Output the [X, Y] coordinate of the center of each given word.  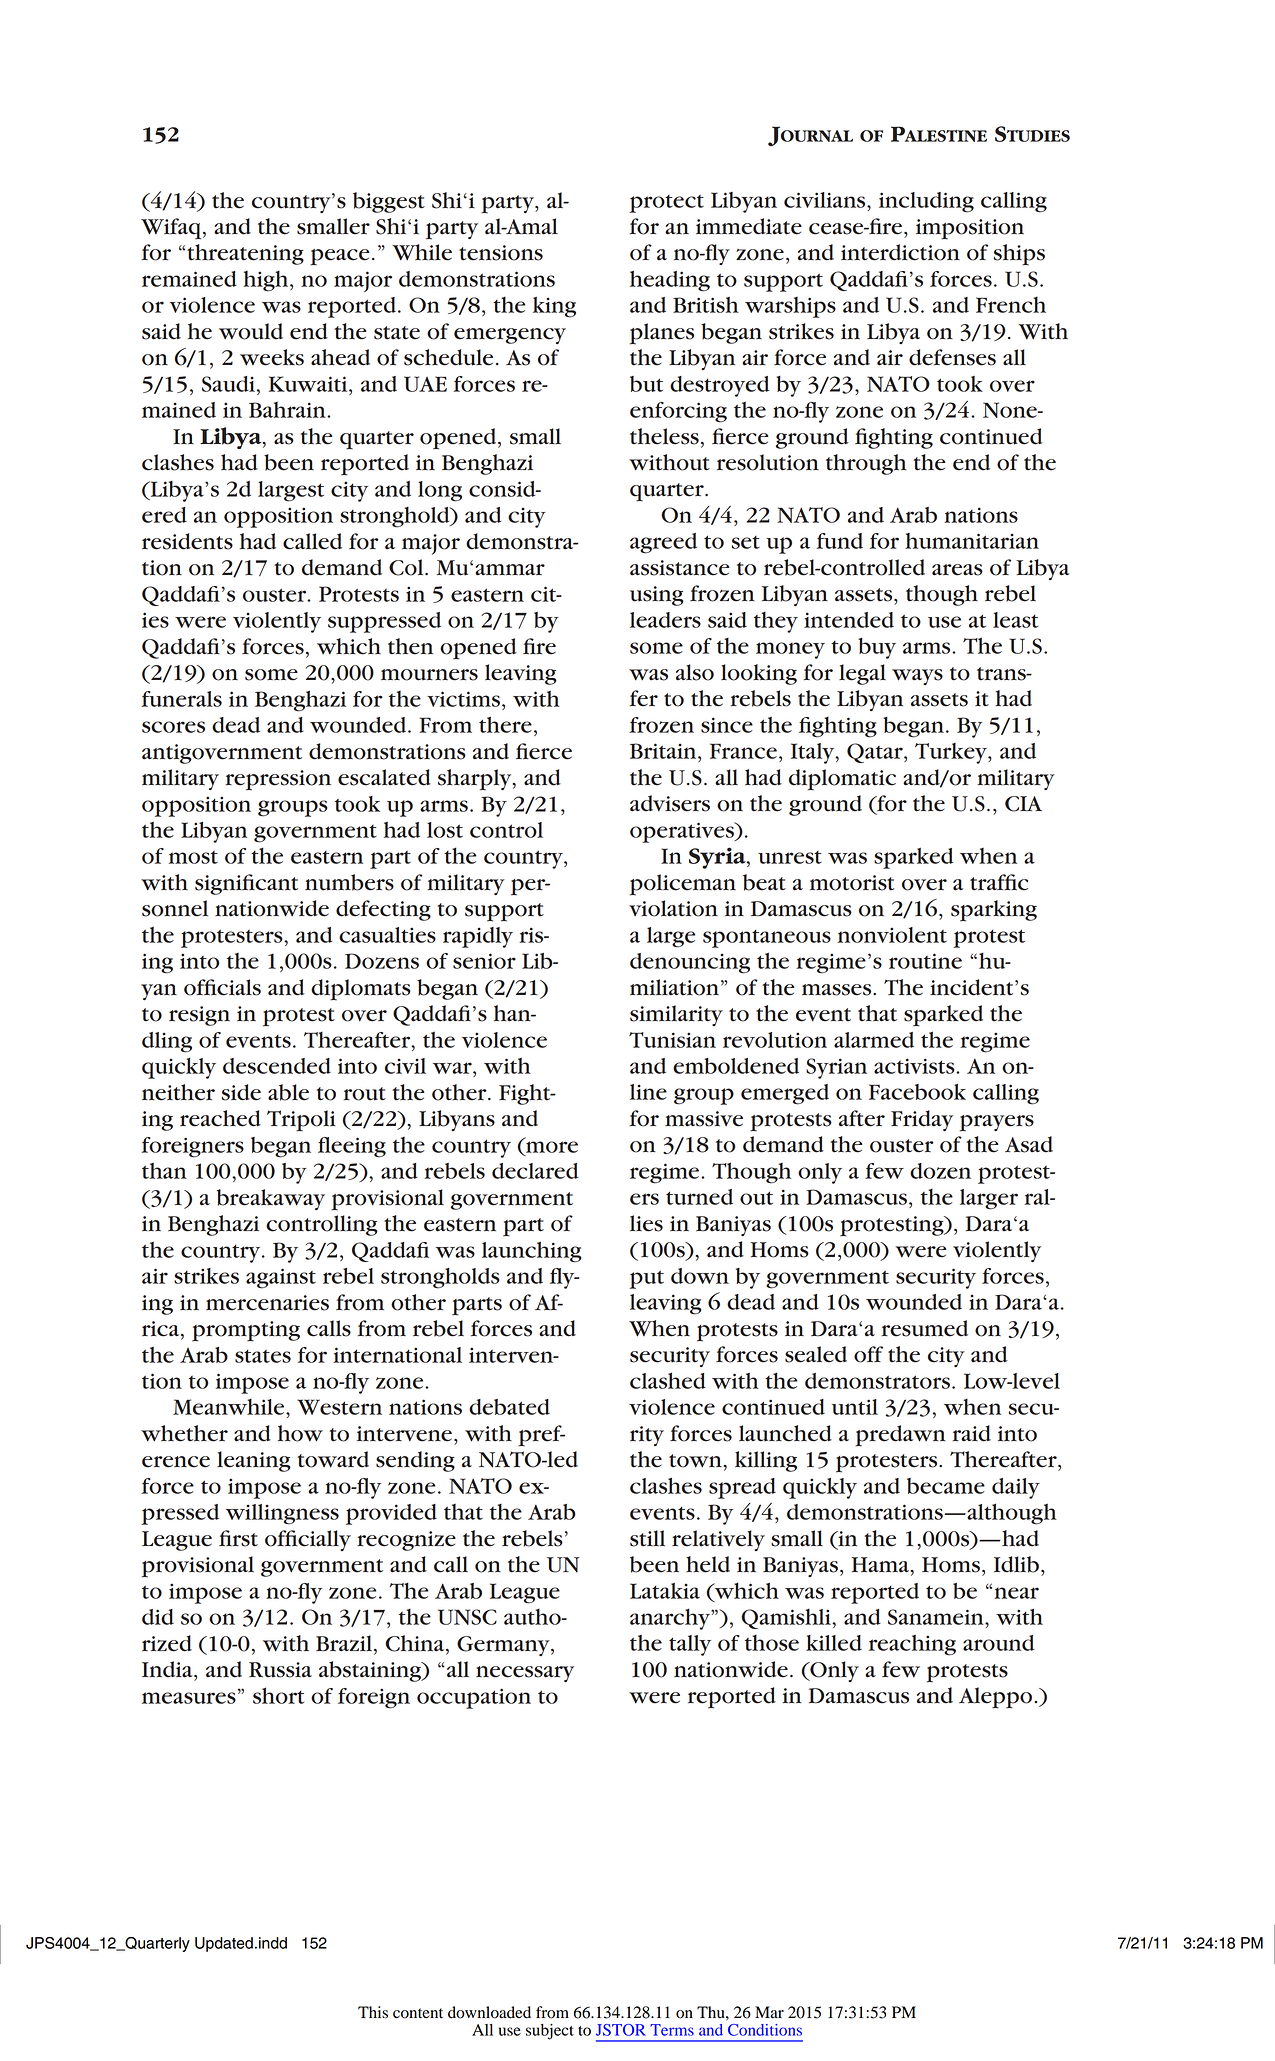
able [288, 1092]
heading [670, 281]
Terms [672, 2030]
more [552, 1147]
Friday [922, 1120]
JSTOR [621, 2030]
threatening [245, 254]
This [373, 2012]
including [926, 202]
